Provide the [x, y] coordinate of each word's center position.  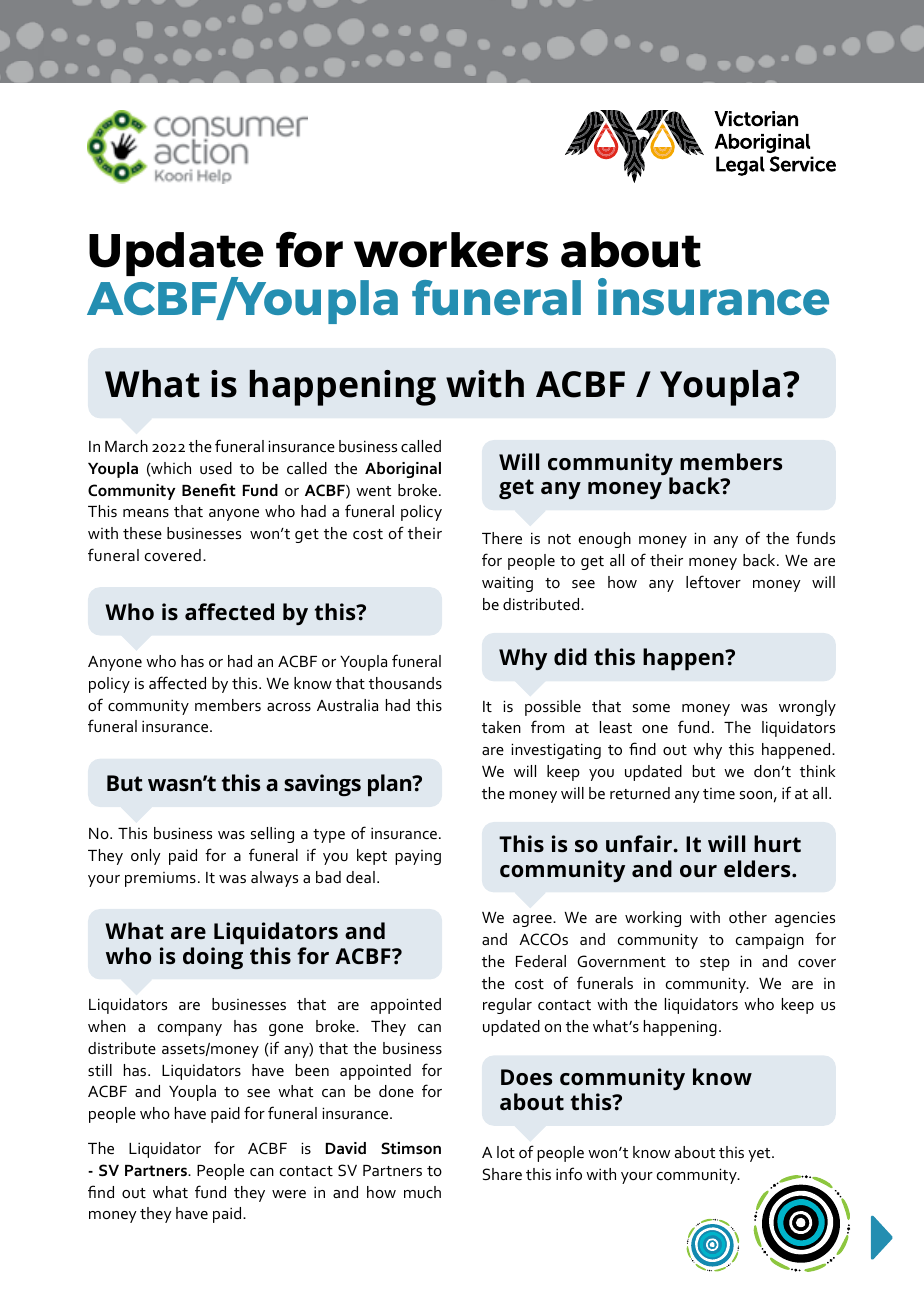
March [126, 446]
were [289, 1194]
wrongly [807, 708]
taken [501, 727]
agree [533, 921]
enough [604, 540]
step [715, 964]
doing [213, 958]
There [502, 538]
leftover [713, 581]
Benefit [209, 489]
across [289, 707]
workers [451, 250]
